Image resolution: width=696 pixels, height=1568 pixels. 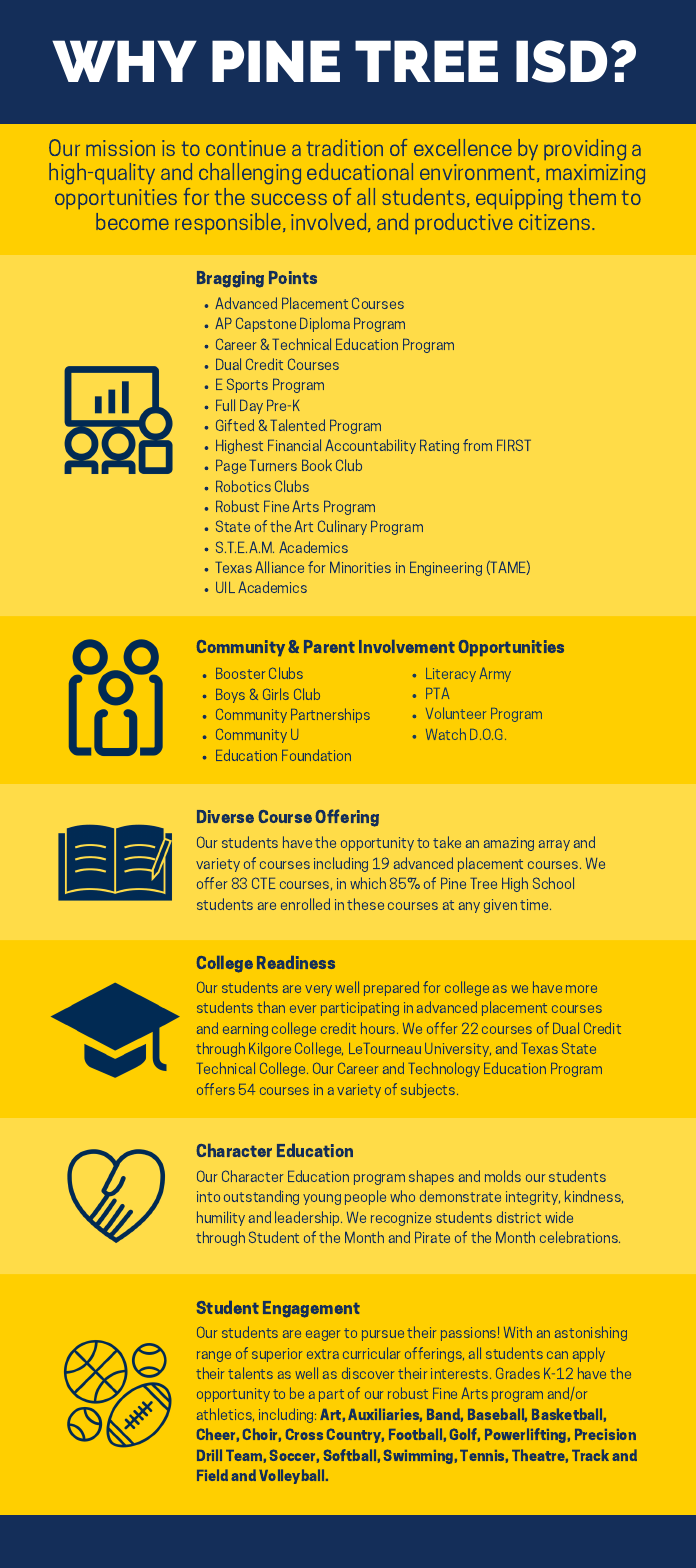 I want to click on WHY, so click(x=124, y=61).
